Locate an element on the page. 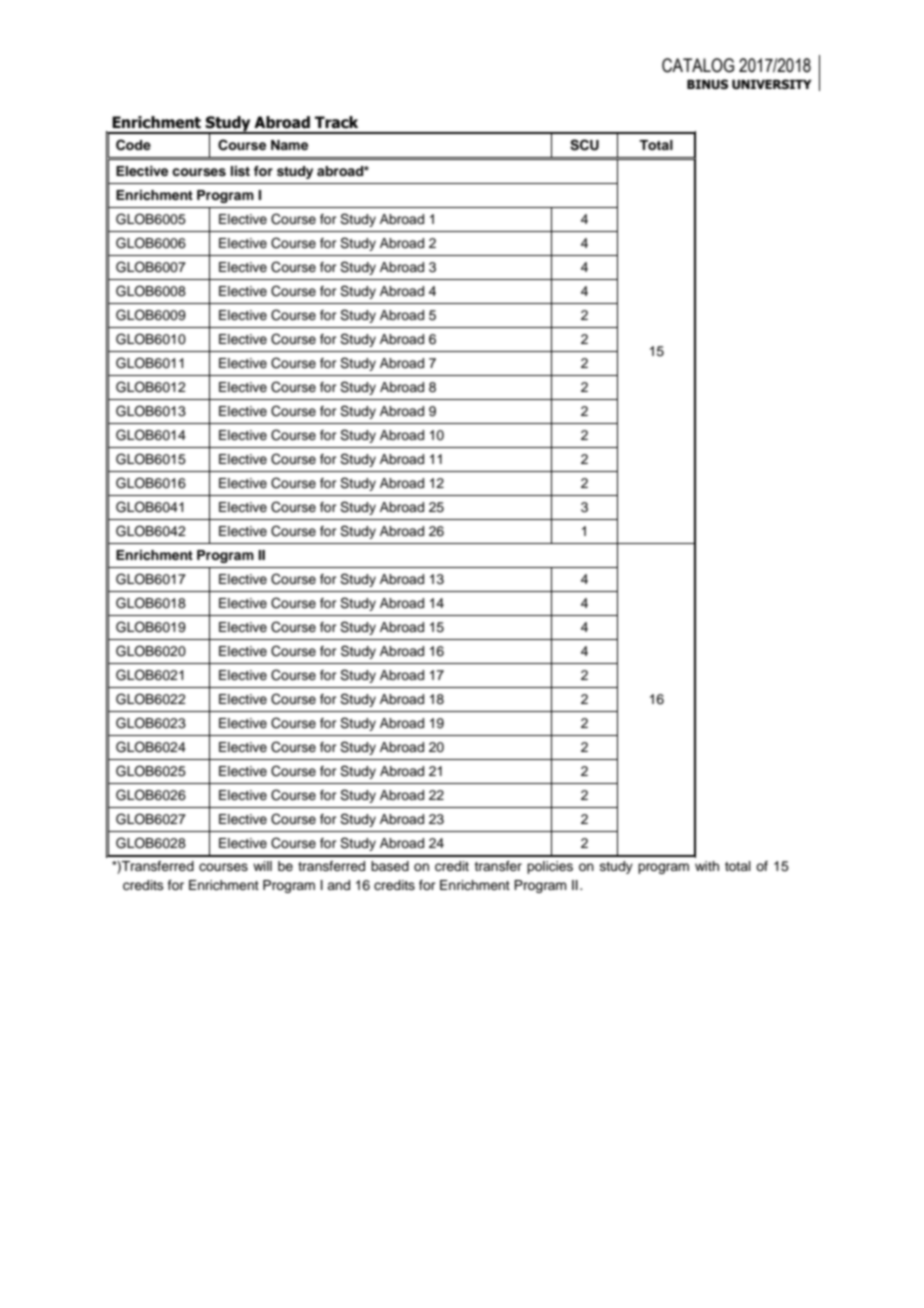  and is located at coordinates (338, 885).
